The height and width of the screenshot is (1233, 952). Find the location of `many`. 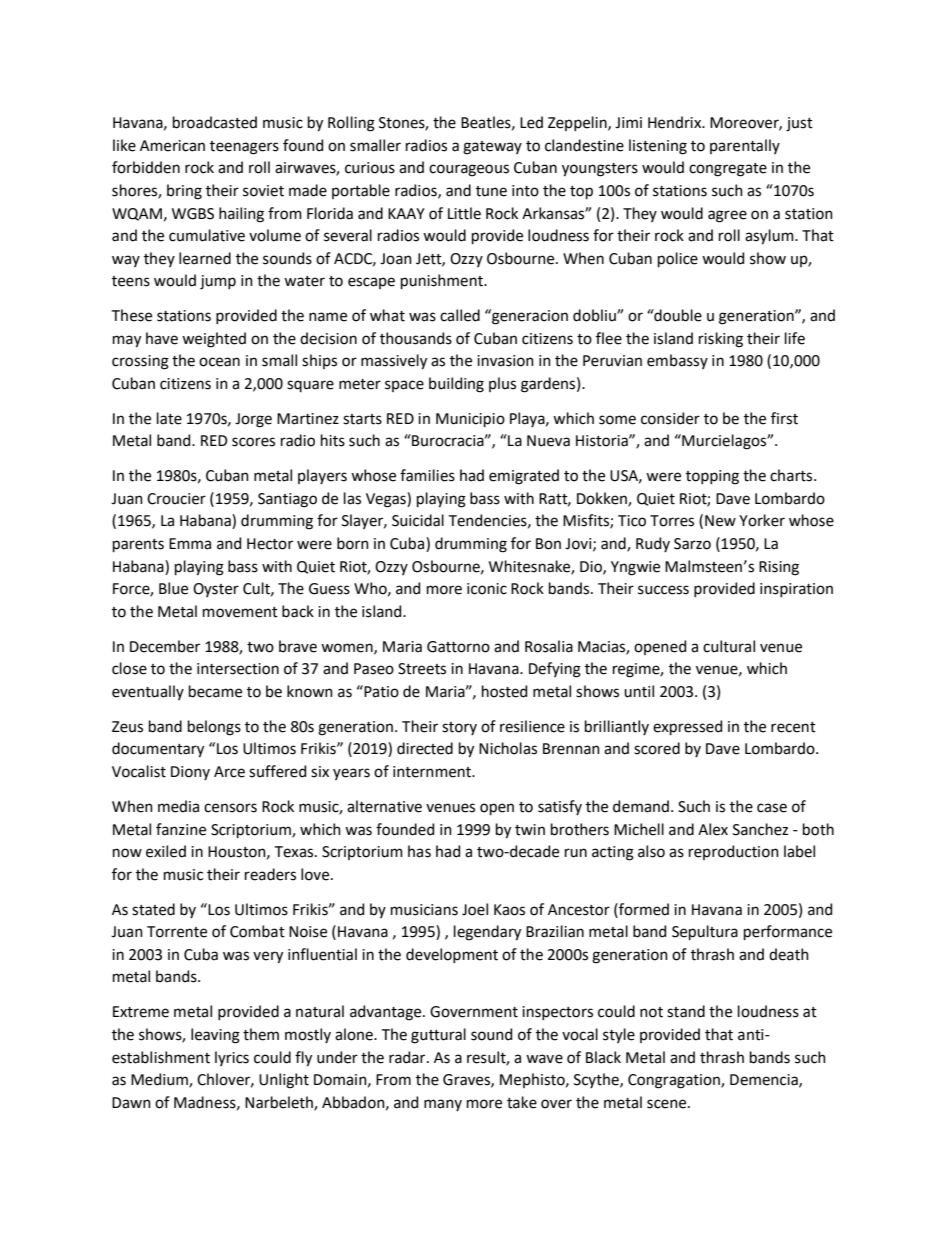

many is located at coordinates (443, 1105).
